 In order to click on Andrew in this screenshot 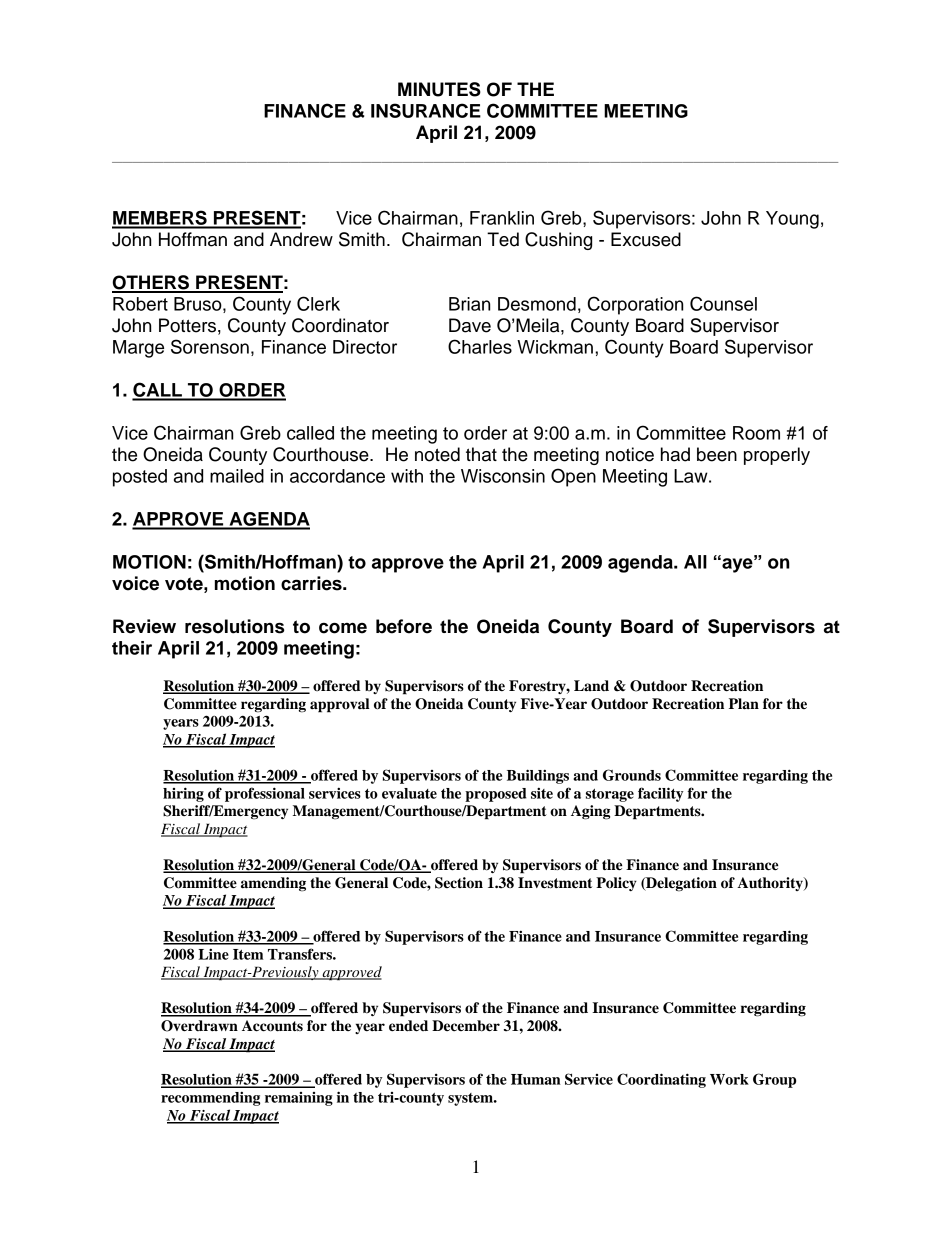, I will do `click(301, 239)`.
